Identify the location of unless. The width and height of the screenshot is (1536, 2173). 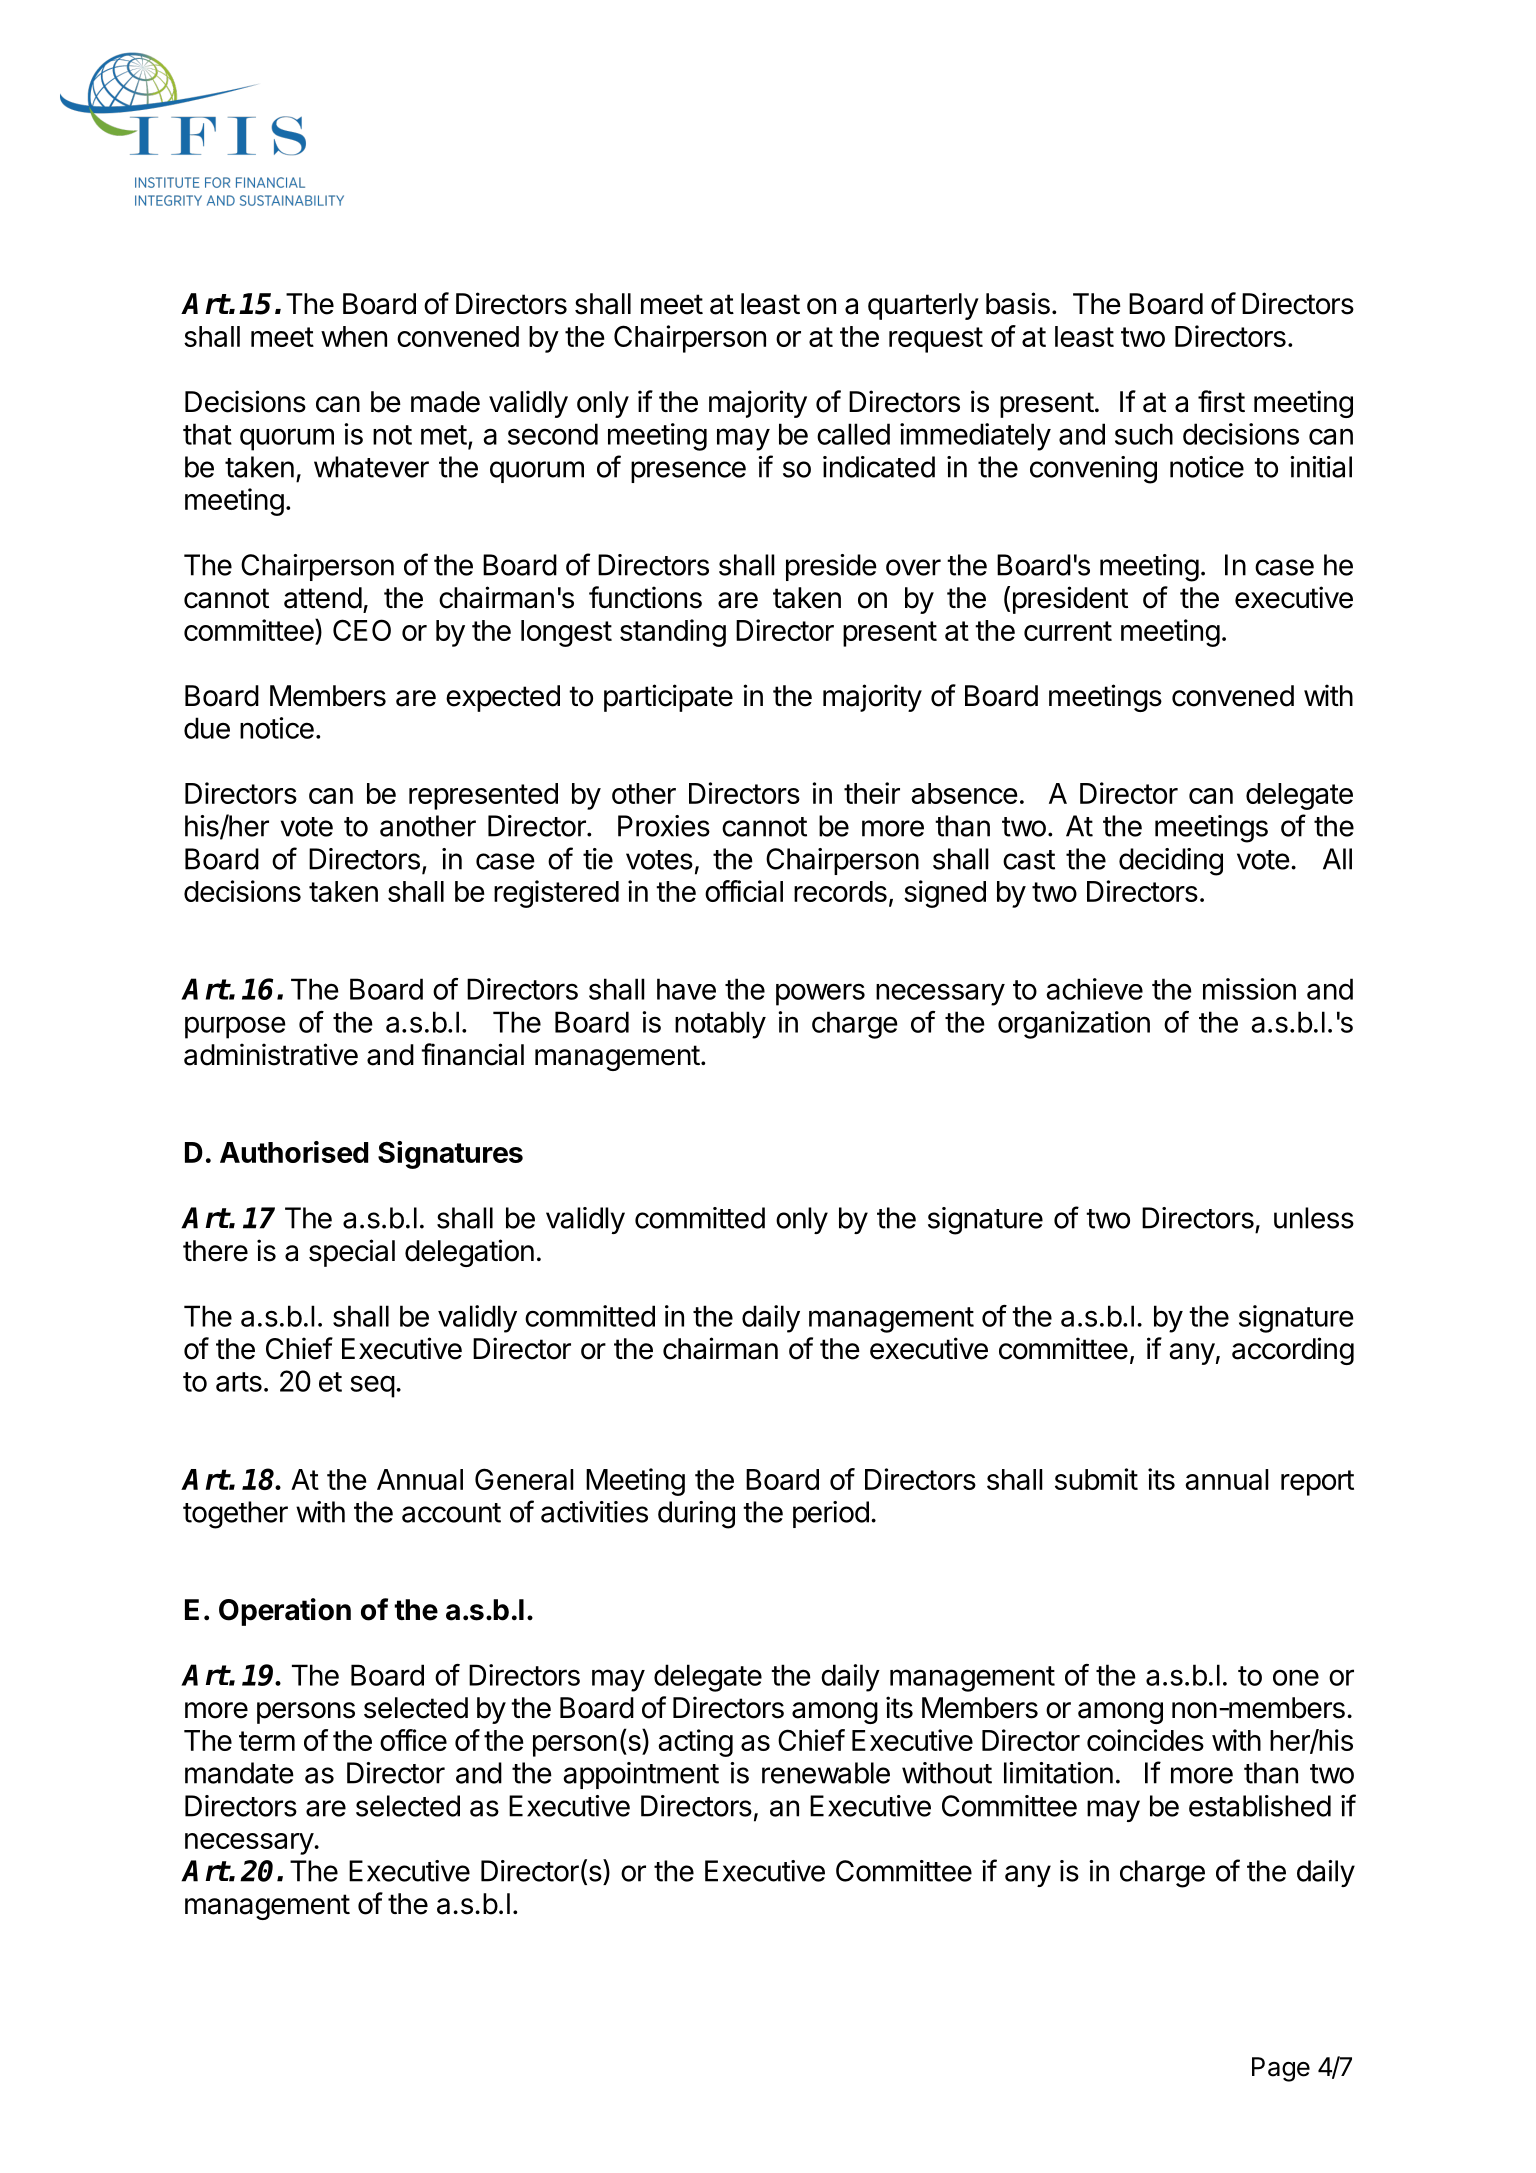
(1314, 1218).
